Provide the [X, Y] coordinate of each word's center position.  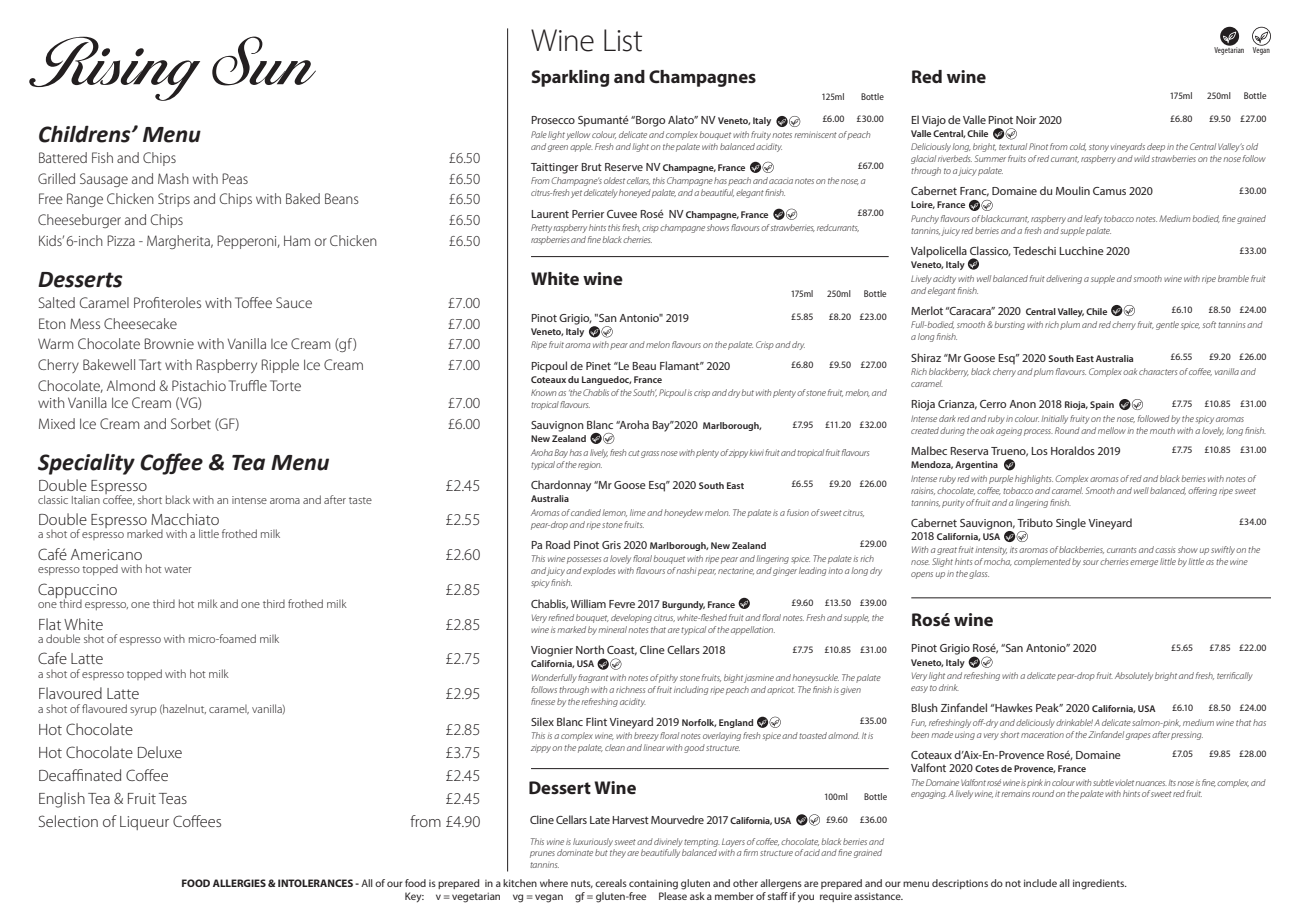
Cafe [52, 658]
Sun [264, 61]
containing [653, 884]
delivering [1064, 279]
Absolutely [1134, 676]
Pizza [121, 240]
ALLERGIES [239, 883]
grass [650, 454]
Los [1039, 451]
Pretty [542, 228]
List [623, 40]
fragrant [593, 678]
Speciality [86, 464]
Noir [1026, 120]
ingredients [1099, 884]
